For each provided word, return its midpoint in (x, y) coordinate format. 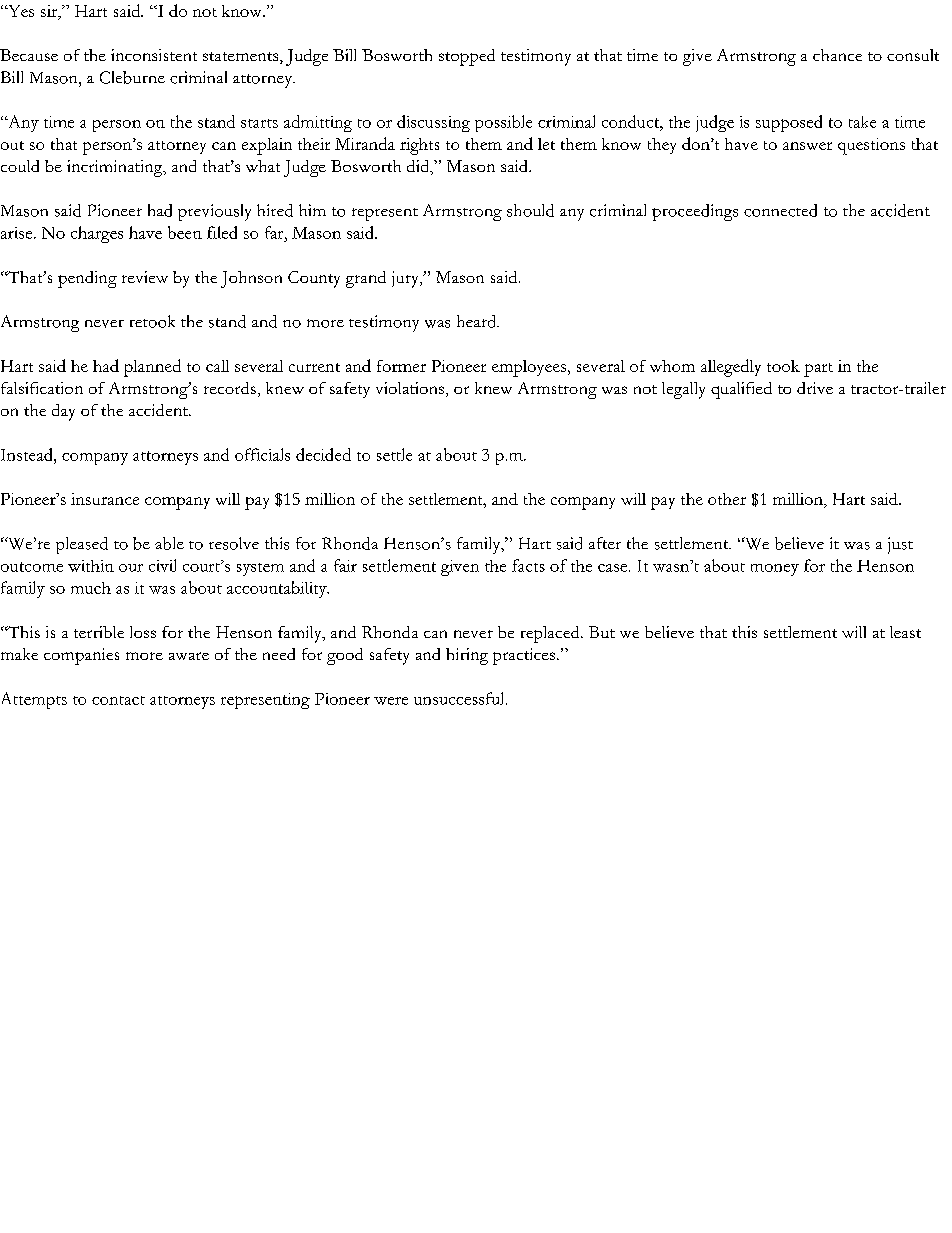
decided (323, 454)
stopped (467, 57)
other (727, 499)
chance (837, 55)
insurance (105, 499)
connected (780, 210)
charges (97, 234)
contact (118, 700)
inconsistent (154, 55)
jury (406, 279)
